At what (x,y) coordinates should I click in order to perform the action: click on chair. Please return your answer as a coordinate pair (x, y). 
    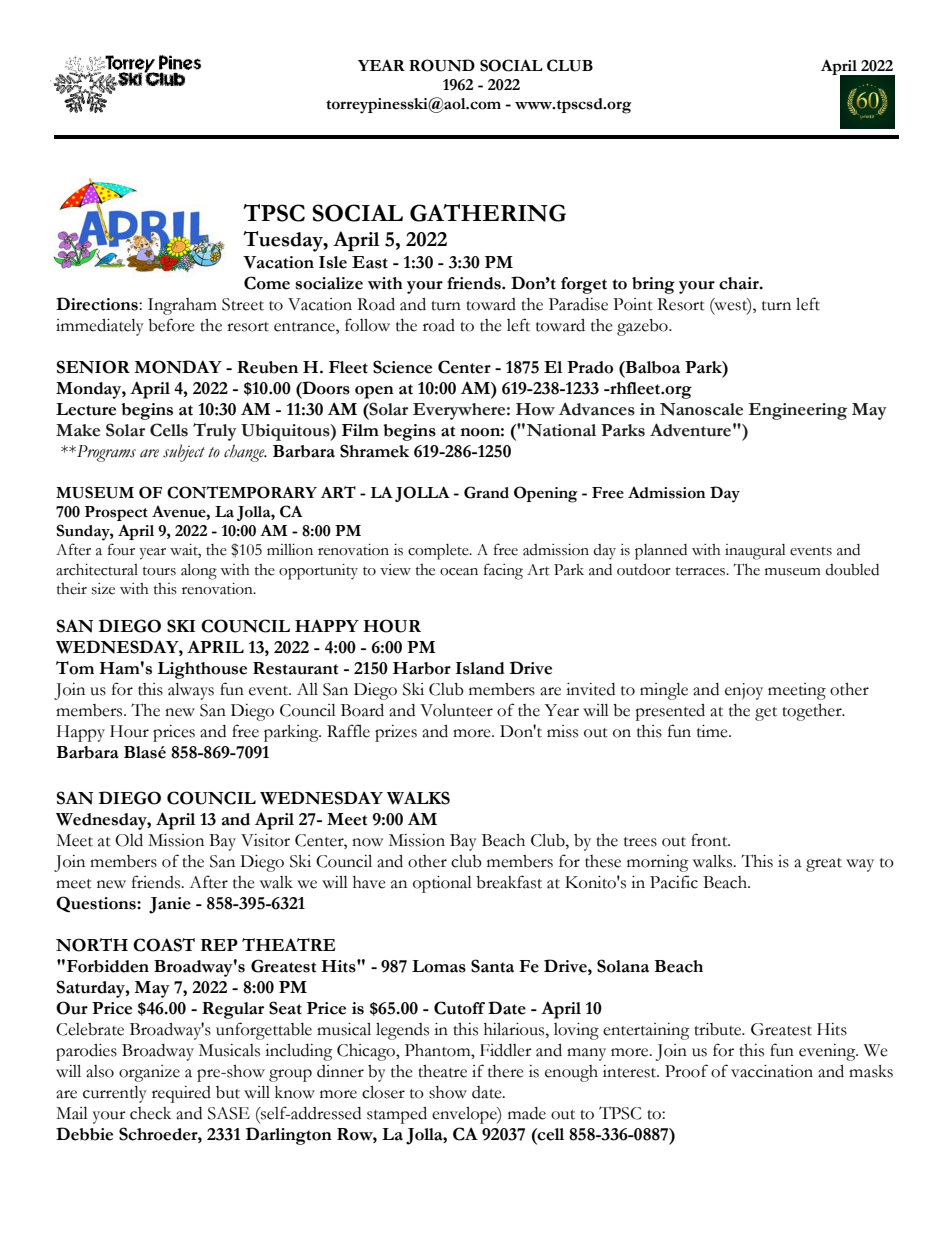
    Looking at the image, I should click on (740, 283).
